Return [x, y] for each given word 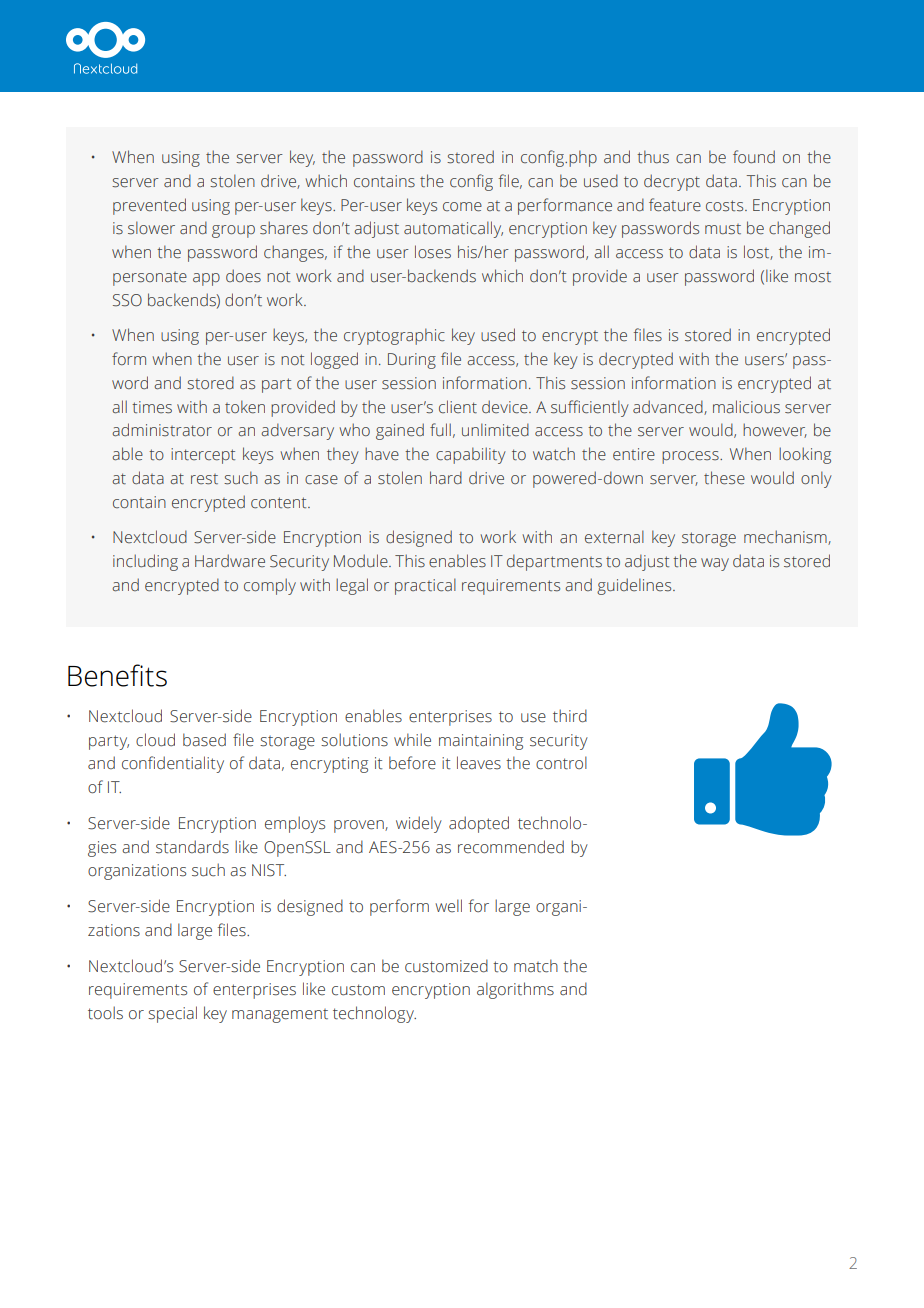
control [561, 763]
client [458, 407]
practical [425, 586]
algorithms [515, 990]
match [536, 966]
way [715, 564]
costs [726, 206]
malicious [746, 407]
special [172, 1014]
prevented [149, 206]
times [152, 407]
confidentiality [173, 764]
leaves [479, 763]
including [145, 562]
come [462, 207]
